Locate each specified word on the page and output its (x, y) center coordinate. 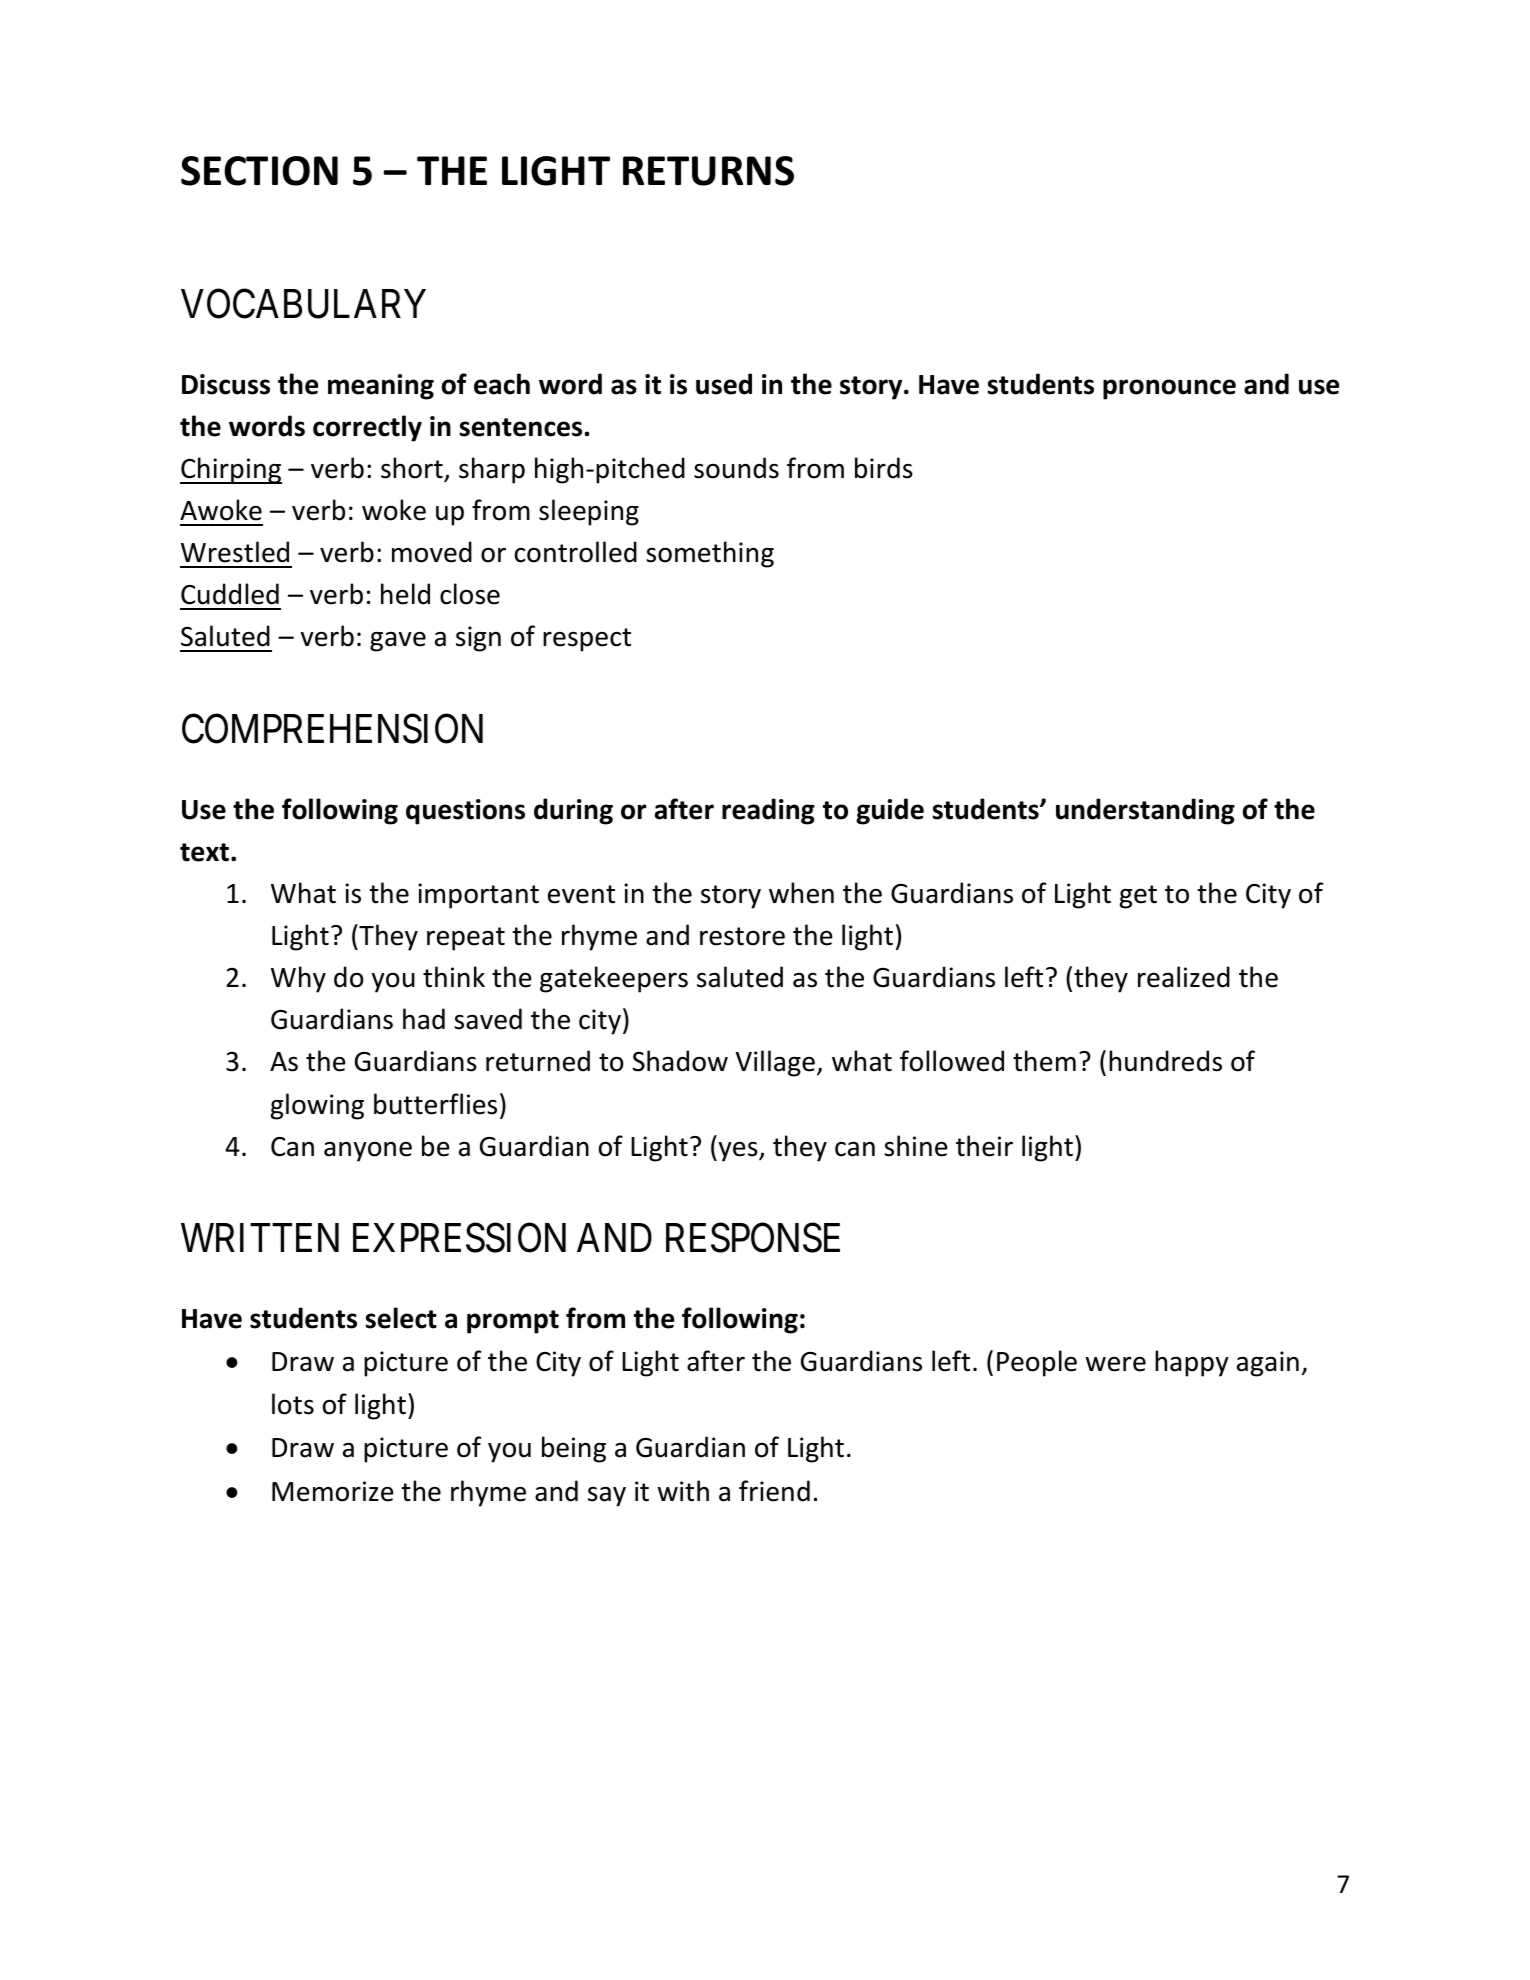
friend (774, 1491)
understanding (1145, 811)
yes (739, 1152)
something (710, 554)
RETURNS (708, 171)
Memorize (333, 1491)
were (1116, 1364)
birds (884, 468)
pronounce (1169, 389)
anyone (368, 1152)
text (204, 852)
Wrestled (235, 552)
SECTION (259, 171)
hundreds (1165, 1061)
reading (768, 811)
